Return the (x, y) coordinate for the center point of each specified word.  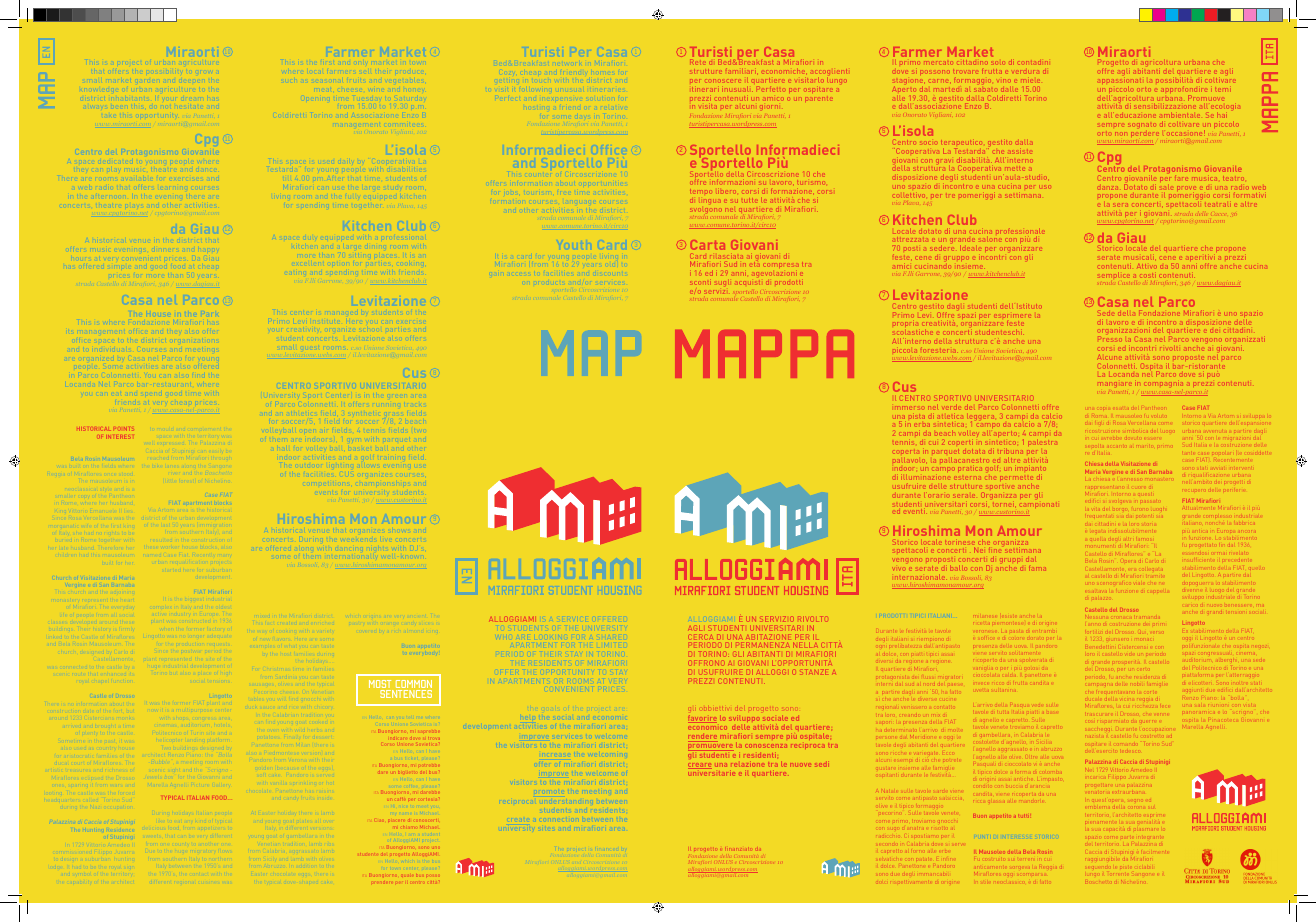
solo (999, 63)
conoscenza (766, 746)
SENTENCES (406, 694)
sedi (822, 765)
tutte (751, 199)
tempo (700, 191)
